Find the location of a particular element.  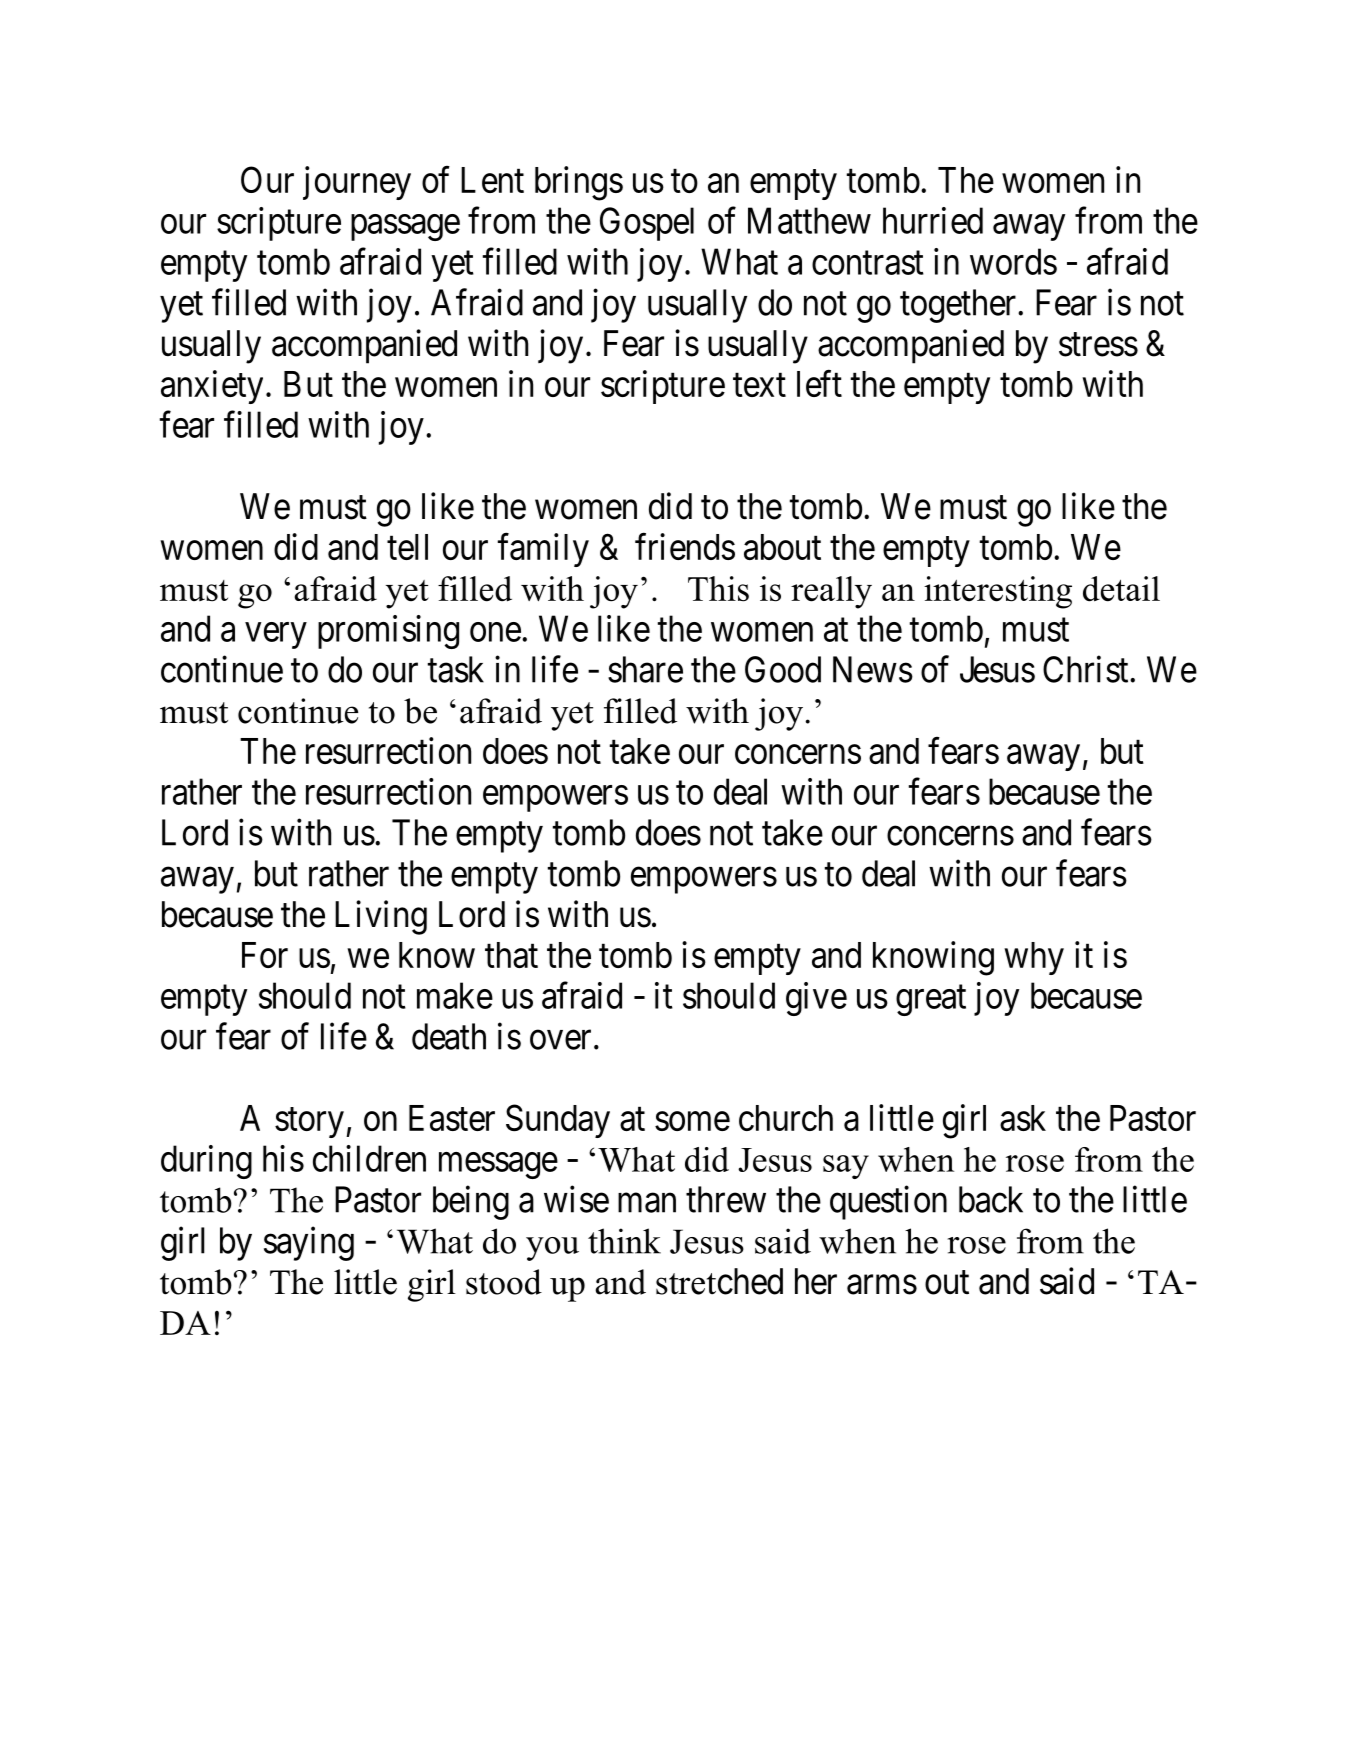

hurried is located at coordinates (933, 220).
